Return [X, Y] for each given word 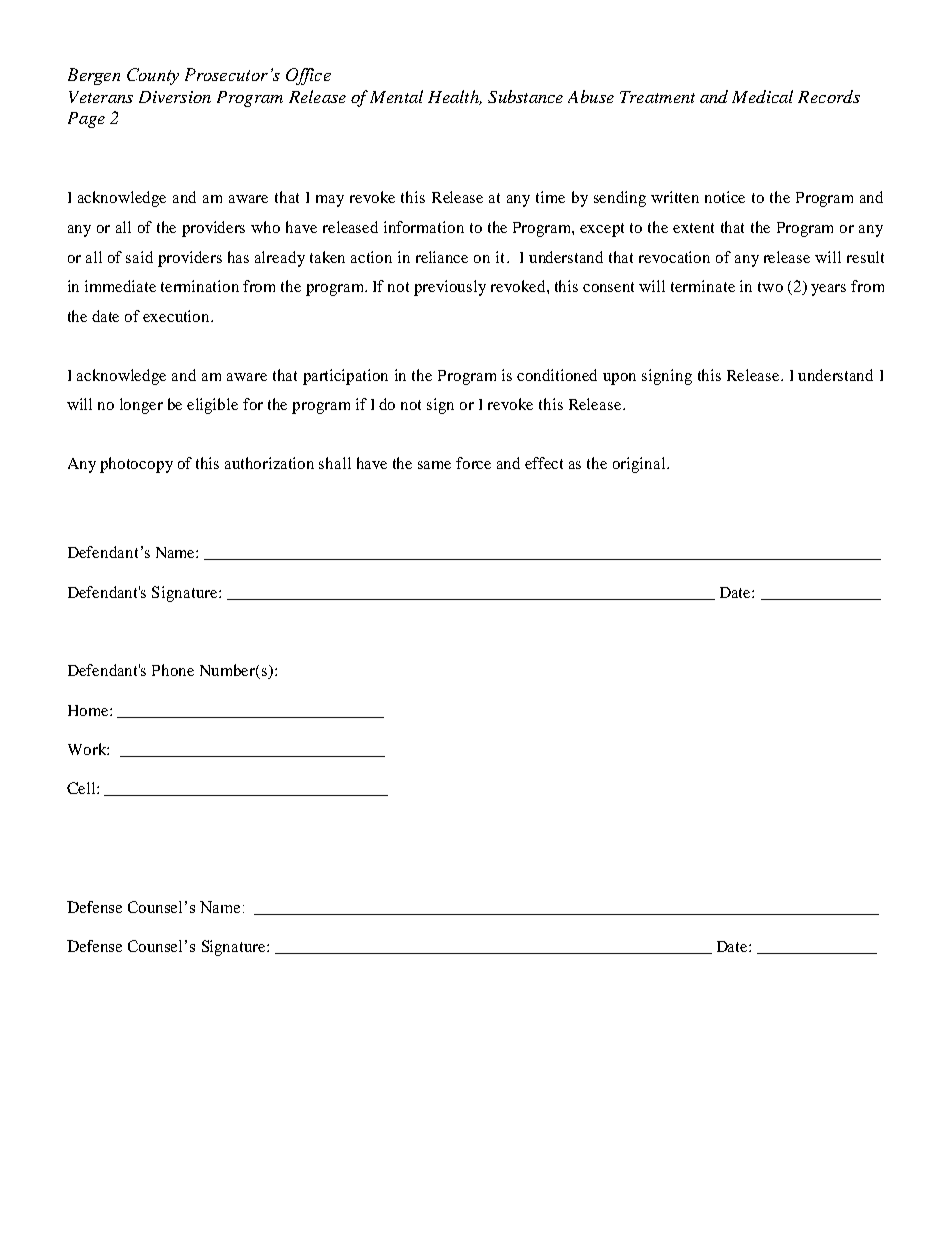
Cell [82, 788]
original [640, 465]
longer [141, 406]
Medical [762, 96]
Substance [525, 96]
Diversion [175, 97]
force [473, 463]
